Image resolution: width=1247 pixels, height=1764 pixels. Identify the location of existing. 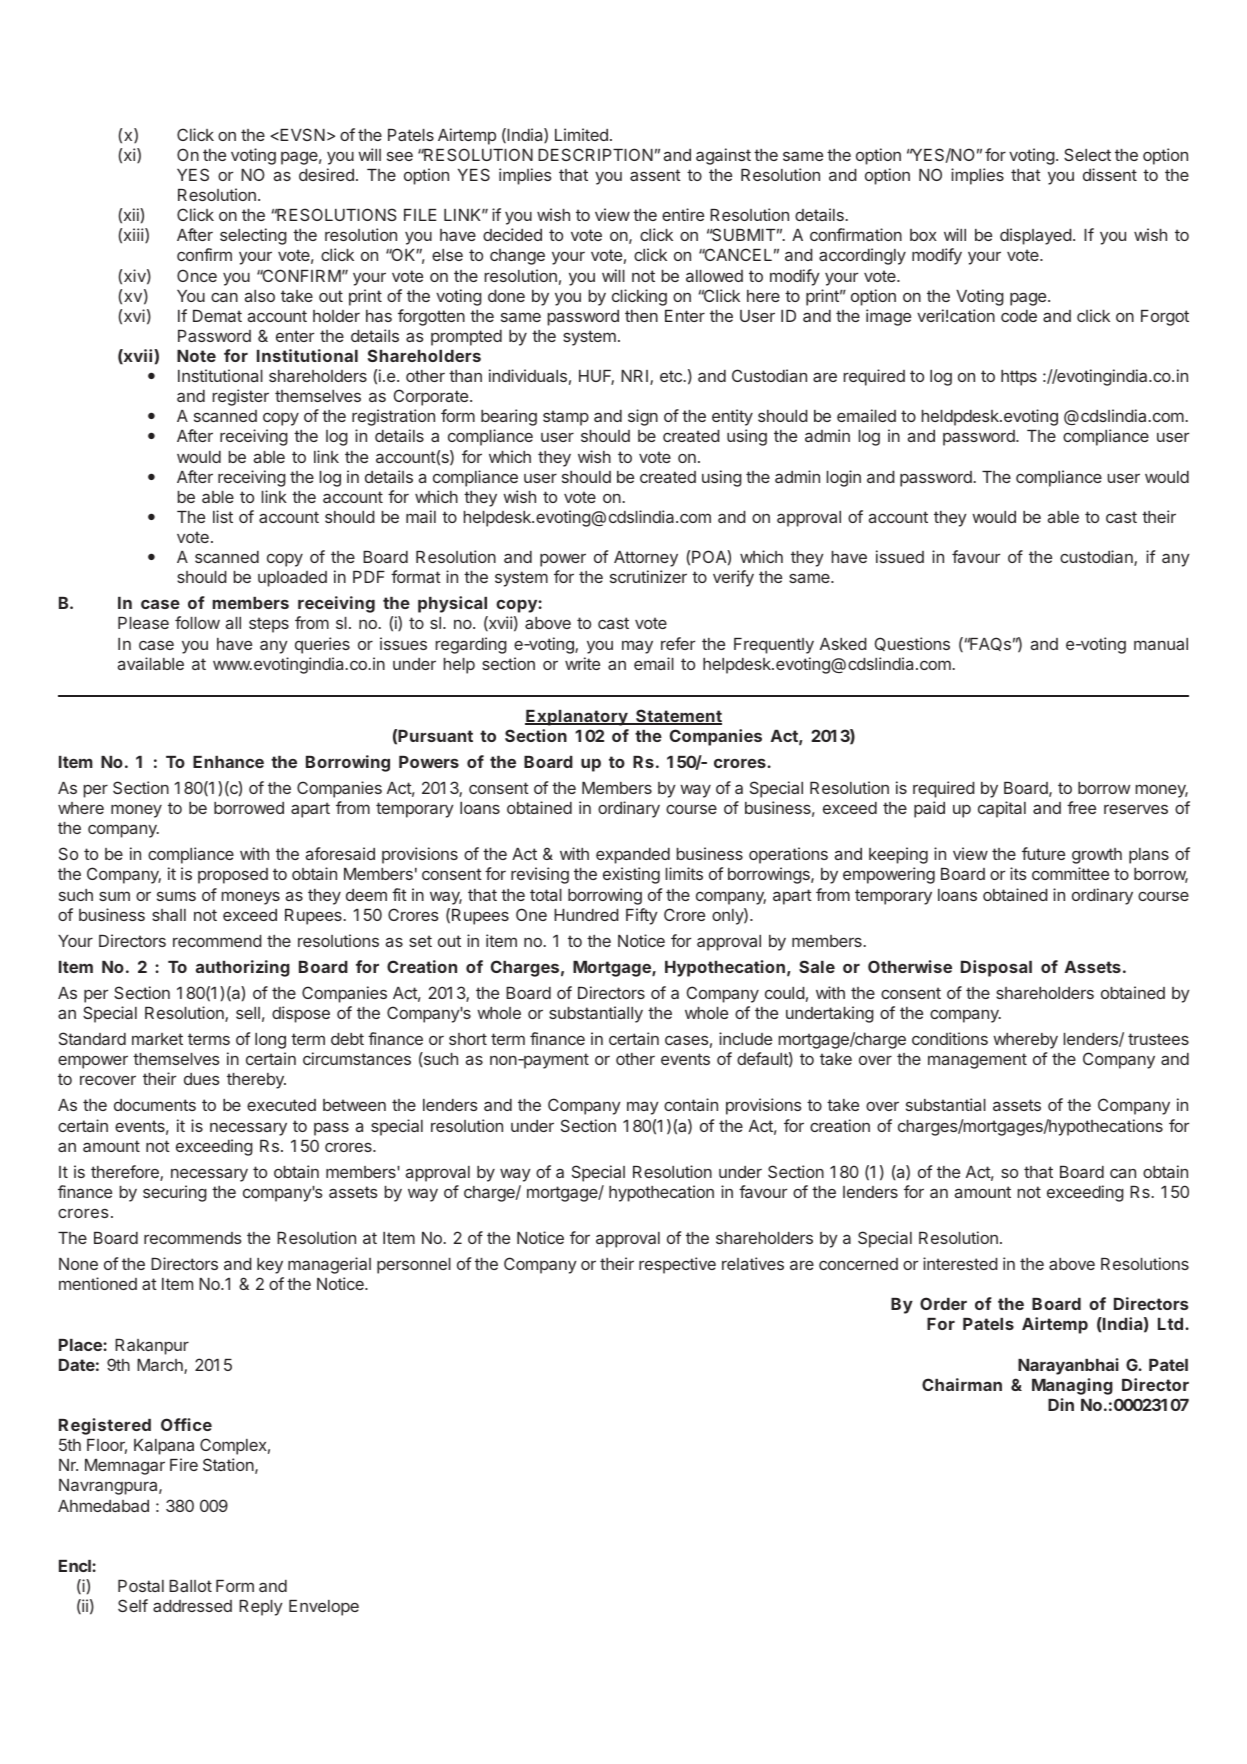
(631, 875).
